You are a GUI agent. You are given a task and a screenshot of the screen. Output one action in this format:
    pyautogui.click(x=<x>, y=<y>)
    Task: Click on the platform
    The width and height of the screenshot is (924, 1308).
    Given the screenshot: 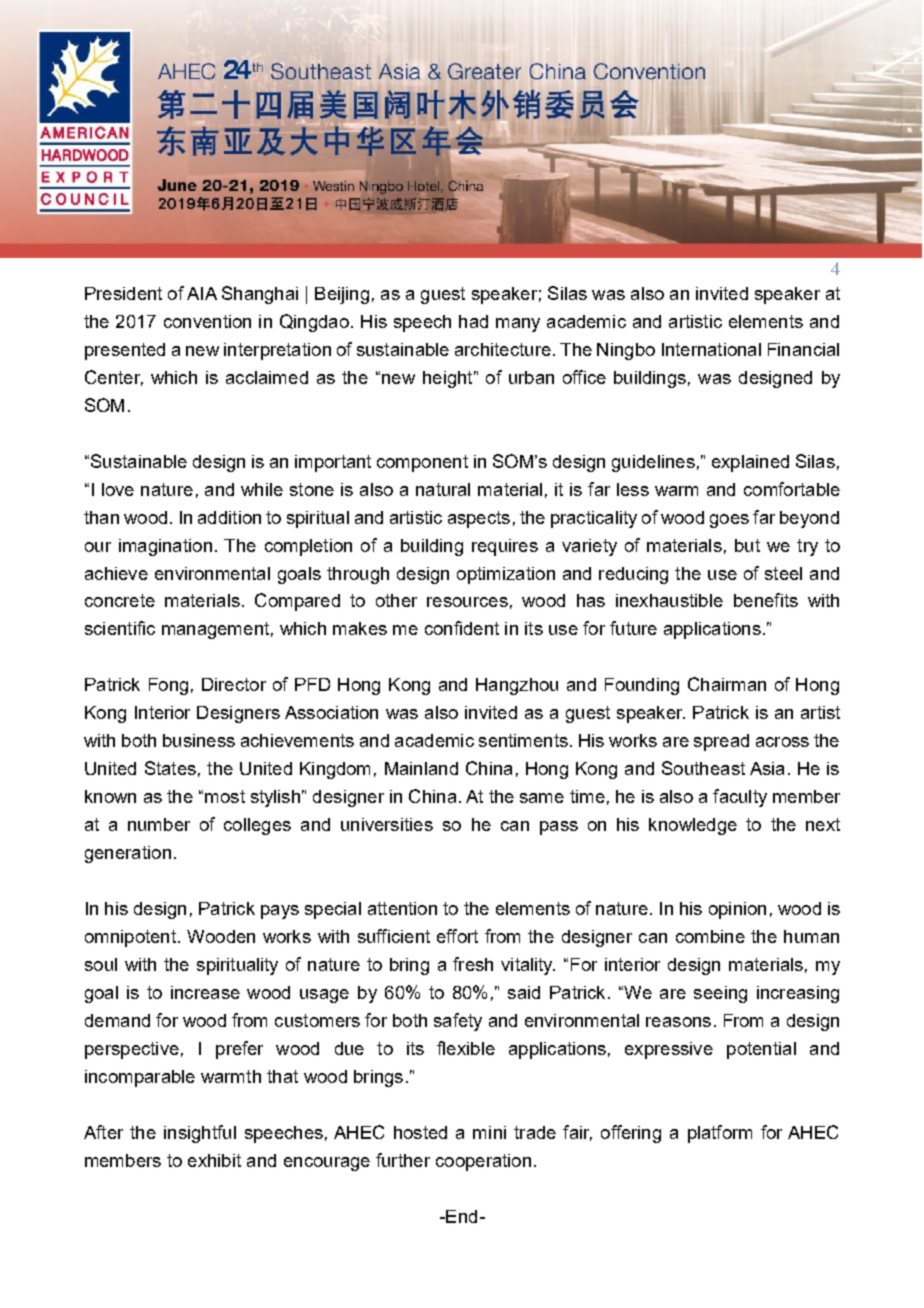 What is the action you would take?
    pyautogui.click(x=720, y=1134)
